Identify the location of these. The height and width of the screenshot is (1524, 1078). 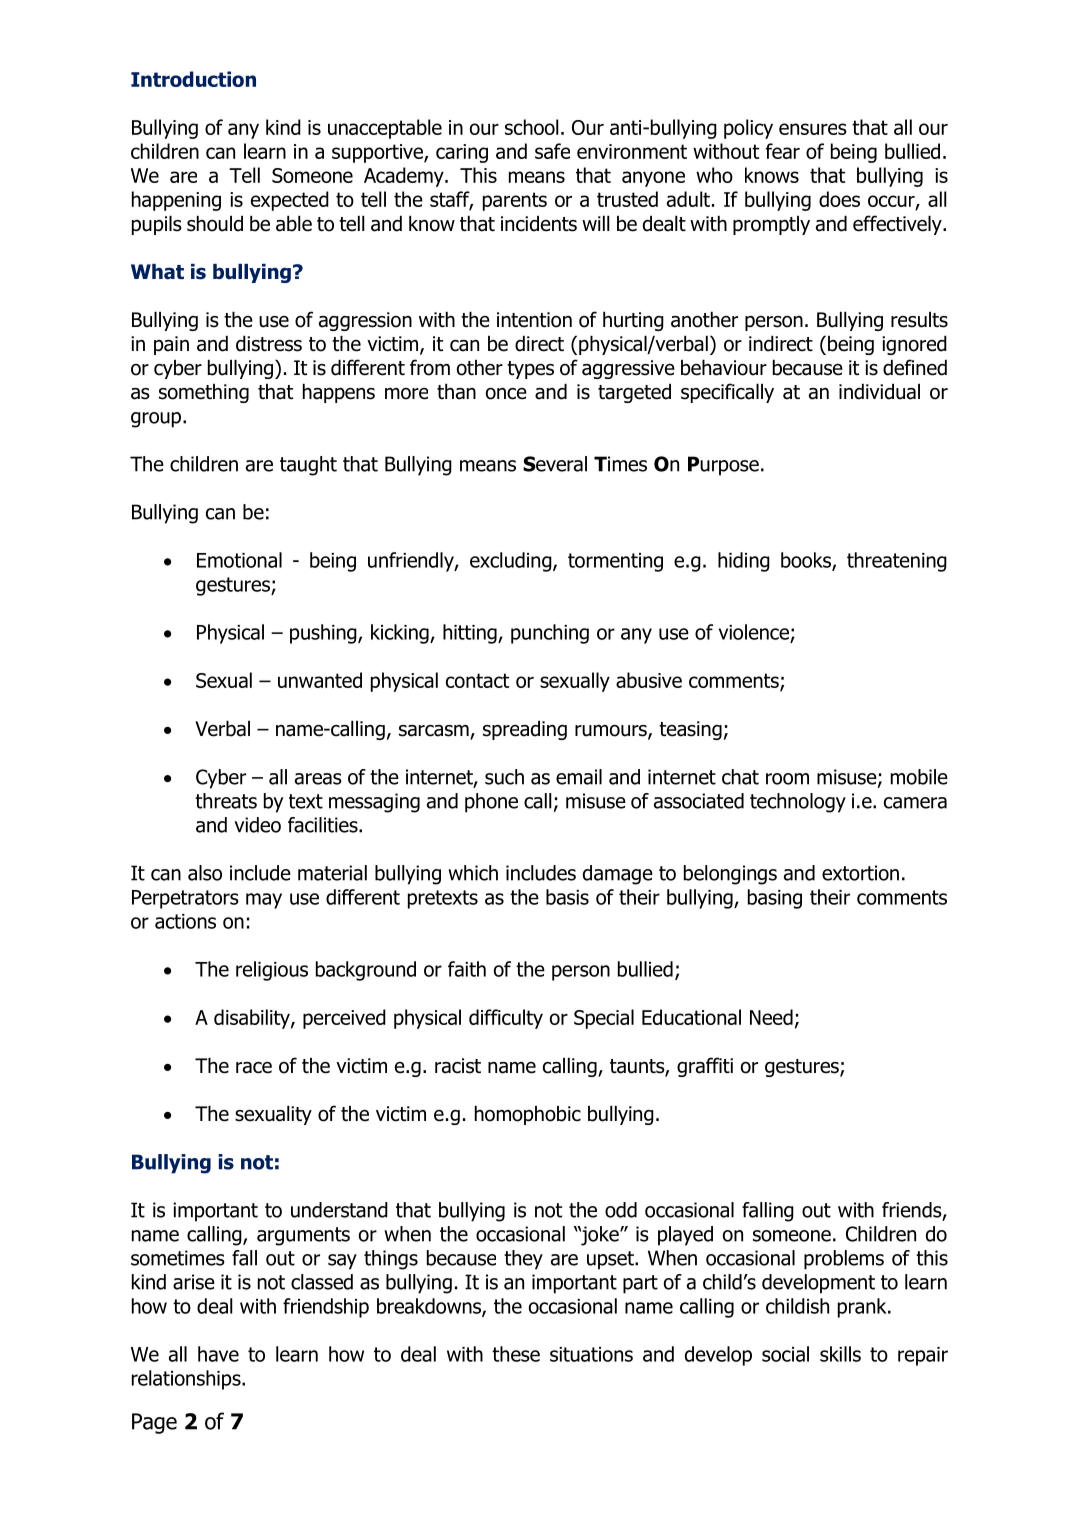
(516, 1354).
